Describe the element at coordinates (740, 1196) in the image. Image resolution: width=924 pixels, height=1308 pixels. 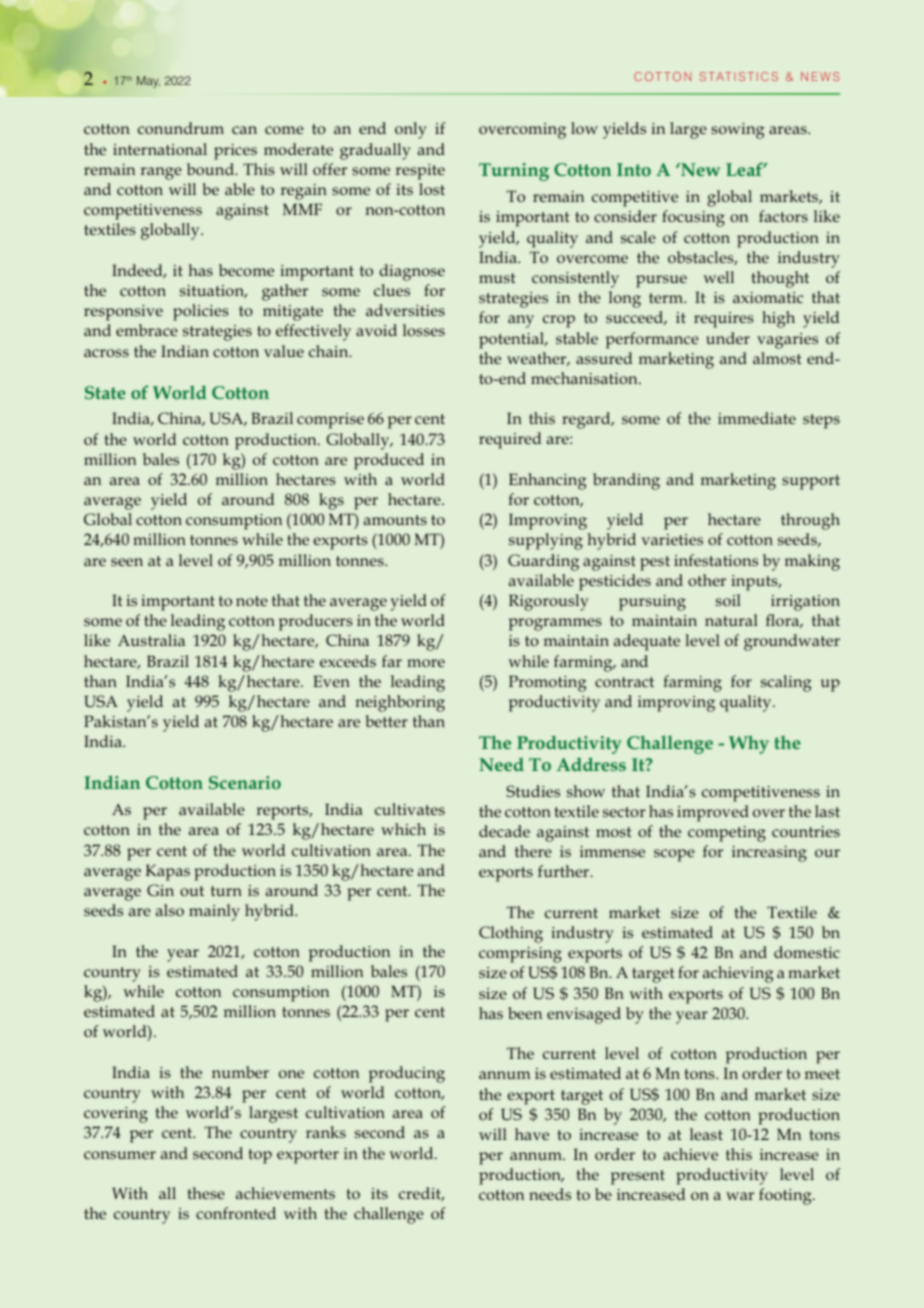
I see `war` at that location.
